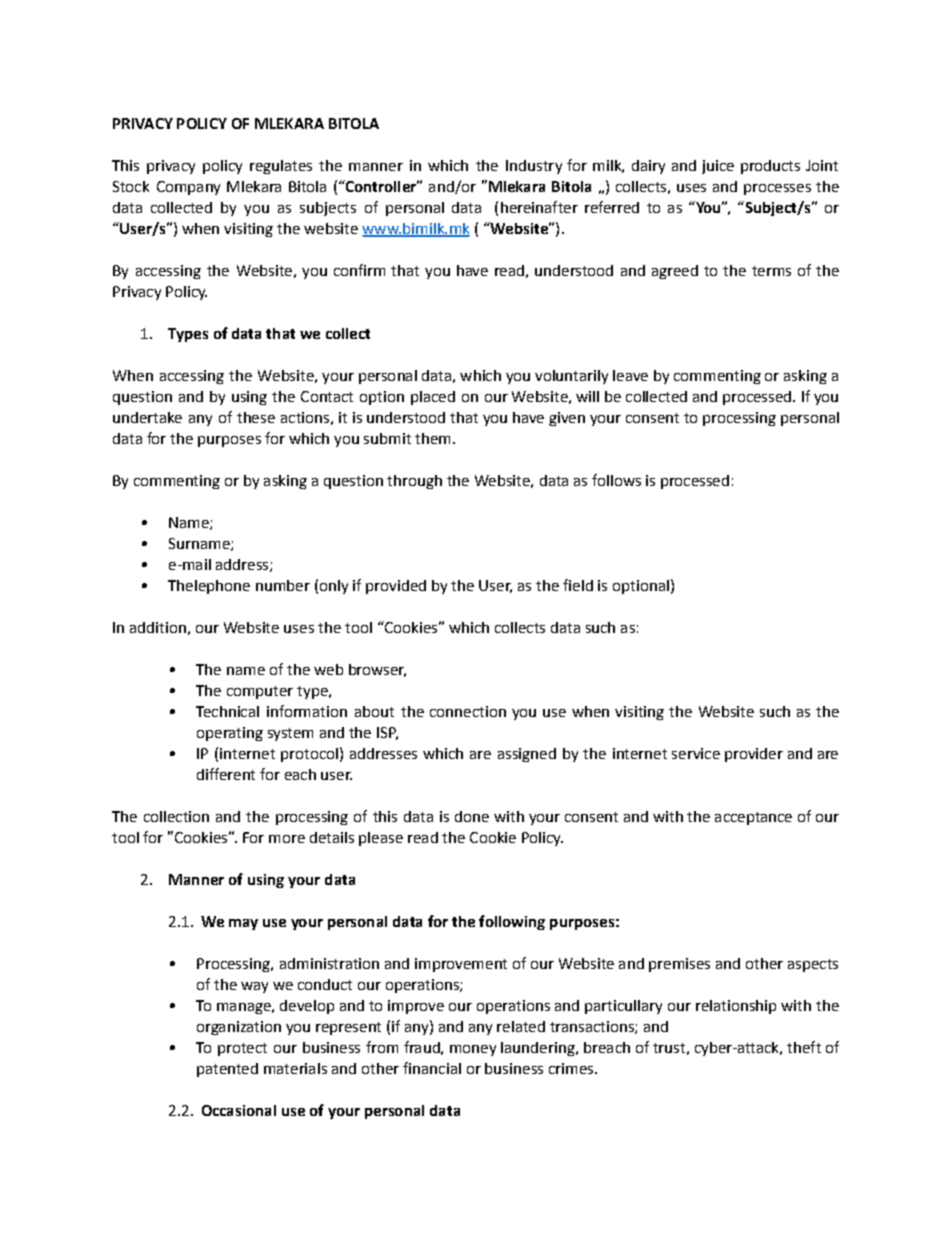 Image resolution: width=952 pixels, height=1233 pixels. I want to click on theft, so click(804, 1047).
